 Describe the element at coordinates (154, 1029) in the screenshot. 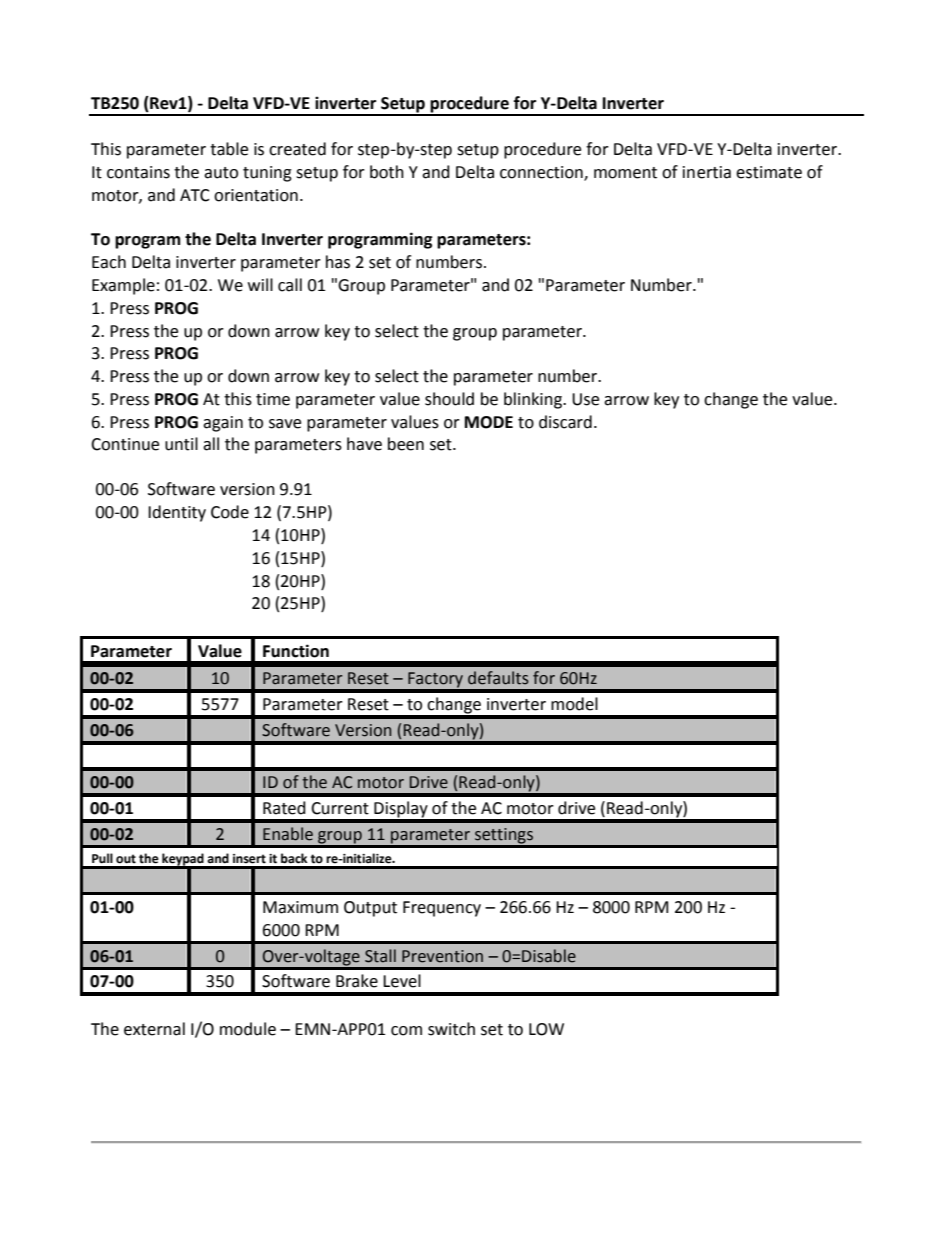

I see `external` at that location.
